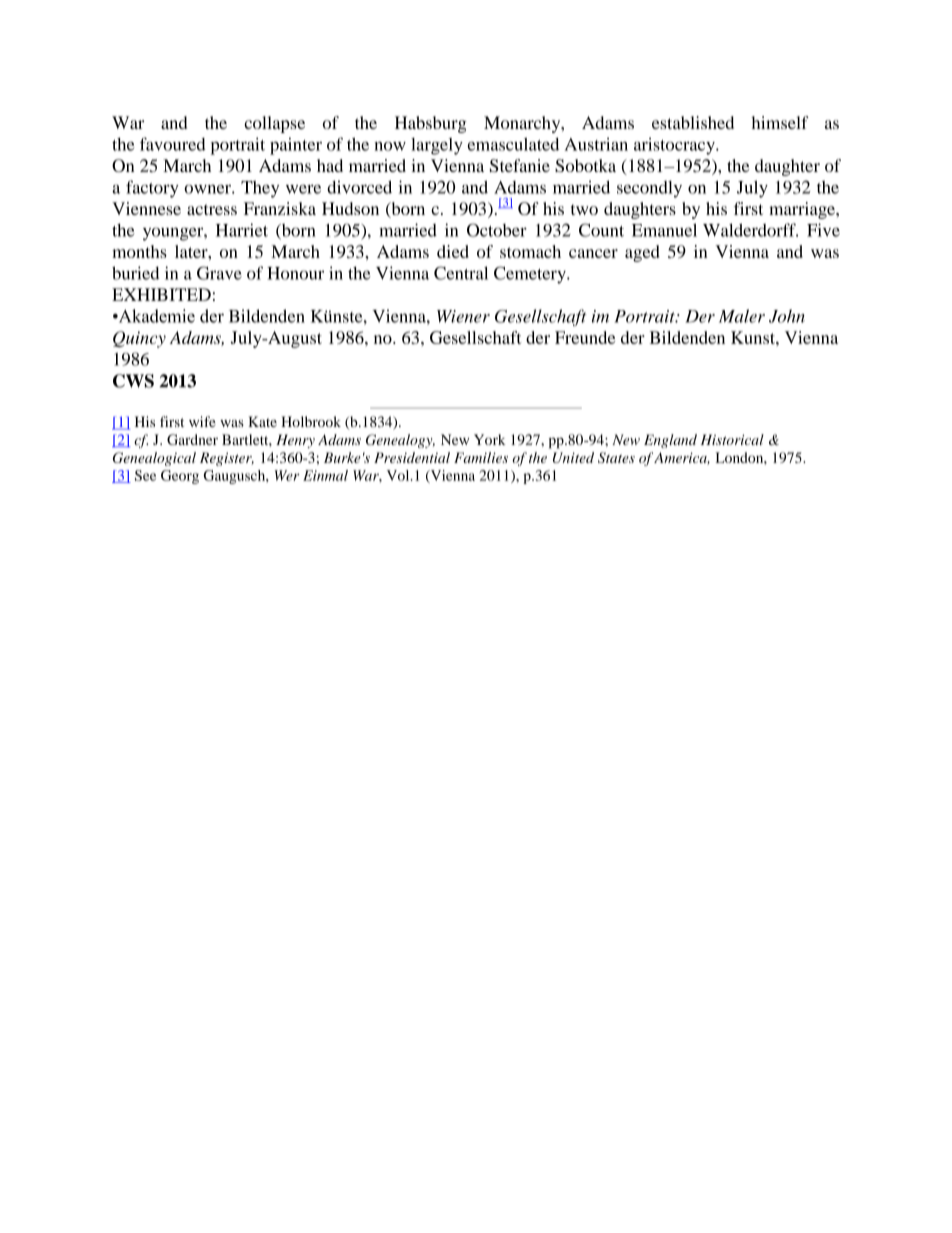 Image resolution: width=952 pixels, height=1233 pixels. I want to click on Quincy, so click(139, 339).
